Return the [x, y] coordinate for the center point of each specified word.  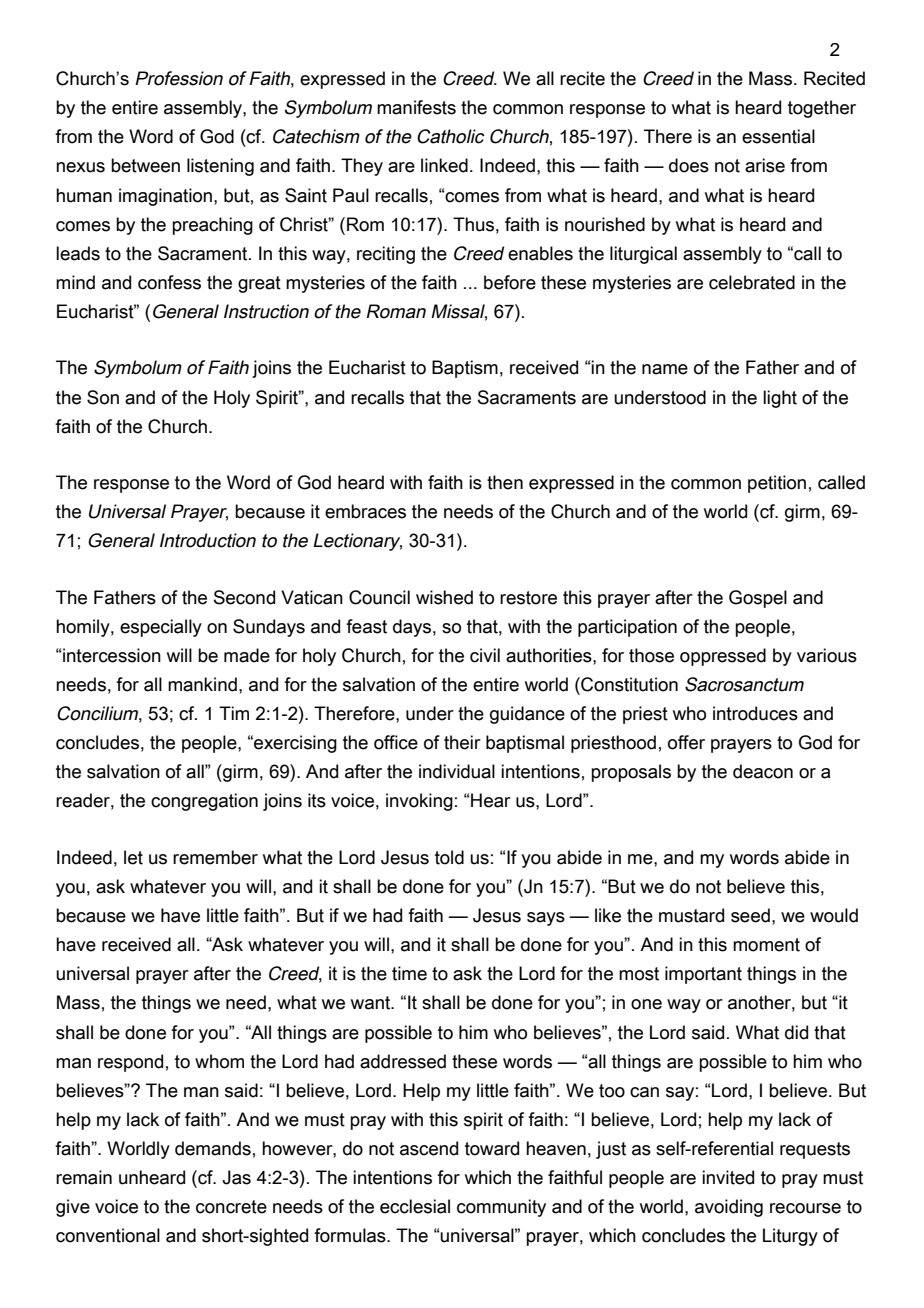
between [145, 165]
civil [485, 655]
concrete [231, 1207]
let [133, 857]
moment [766, 945]
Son [103, 397]
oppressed [723, 657]
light [780, 399]
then [505, 482]
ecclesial [415, 1206]
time [409, 973]
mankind [202, 684]
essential [778, 136]
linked [444, 165]
